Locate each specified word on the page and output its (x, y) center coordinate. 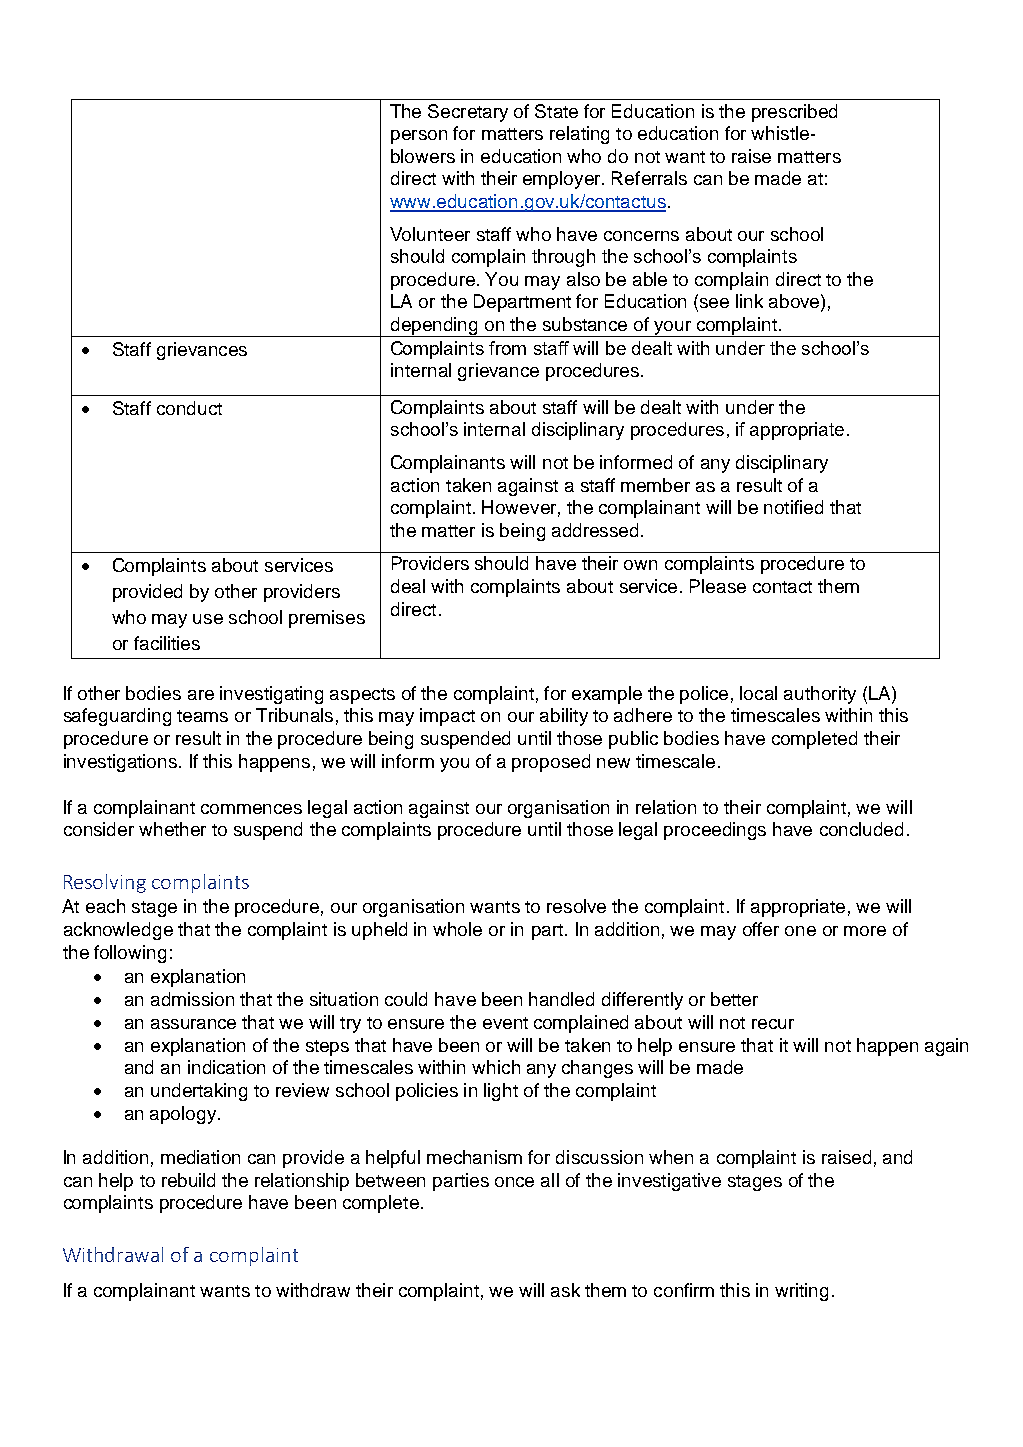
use (208, 619)
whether (172, 829)
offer (761, 929)
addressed (595, 530)
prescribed (794, 113)
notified (793, 507)
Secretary (468, 113)
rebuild (188, 1180)
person (419, 137)
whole (457, 929)
